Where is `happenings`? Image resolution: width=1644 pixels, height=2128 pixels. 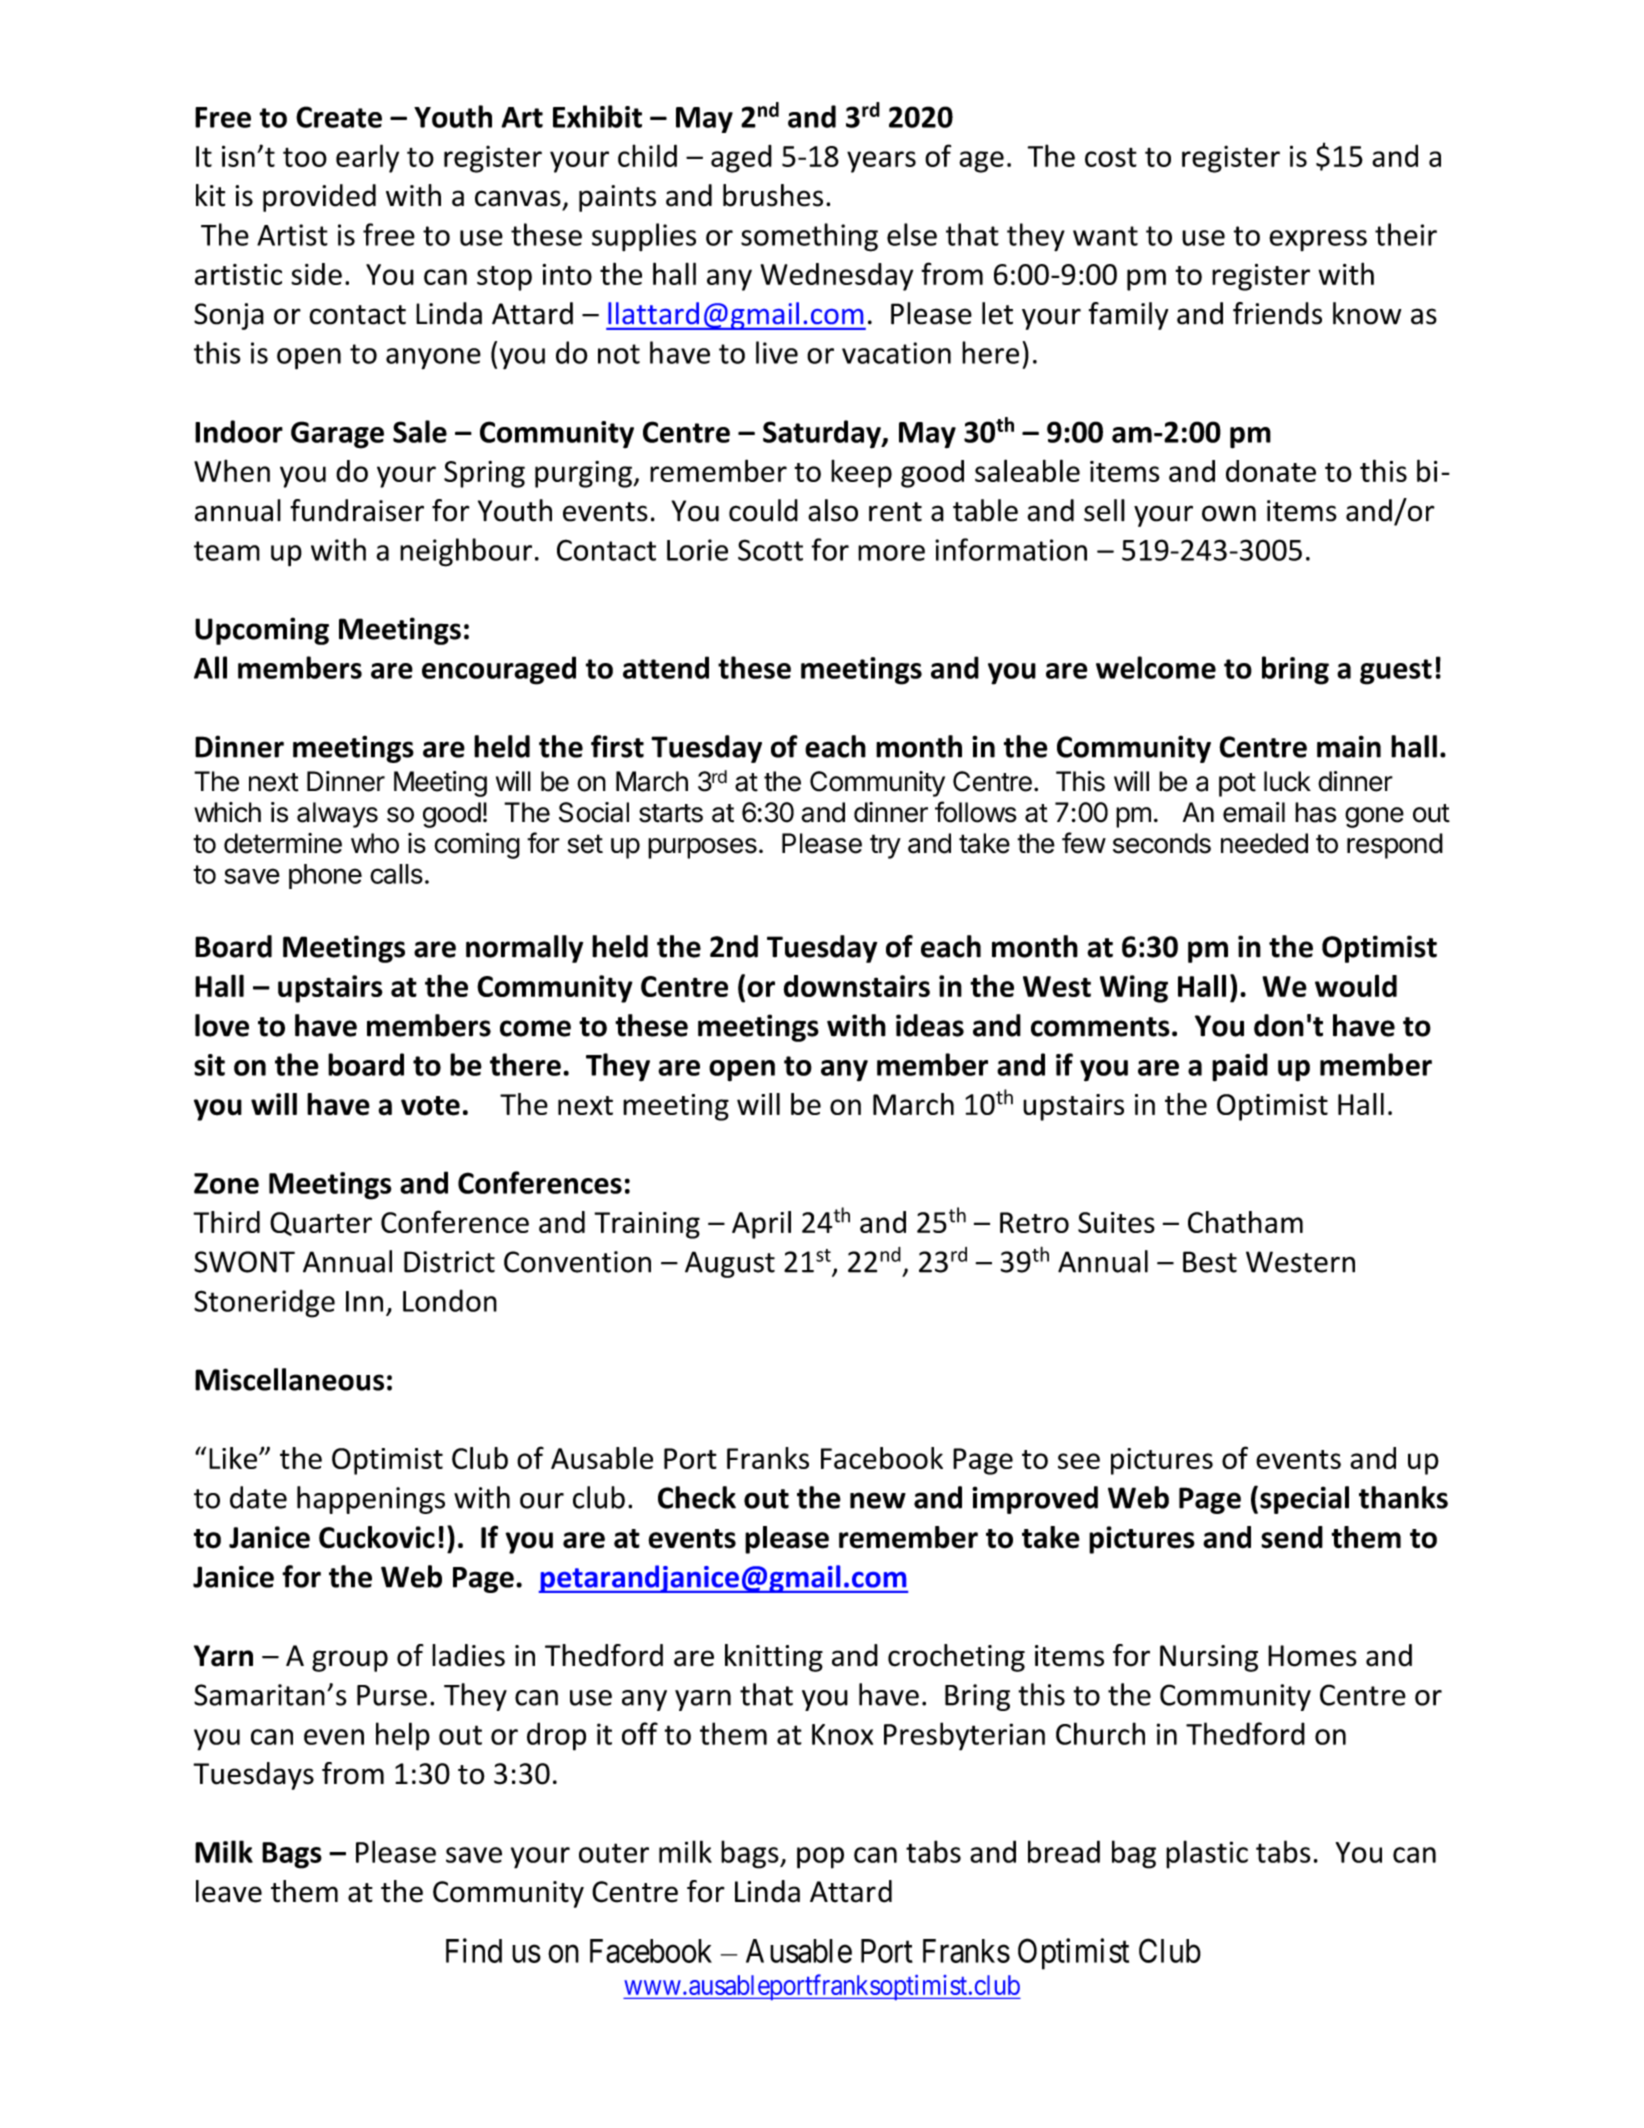
happenings is located at coordinates (371, 1500).
